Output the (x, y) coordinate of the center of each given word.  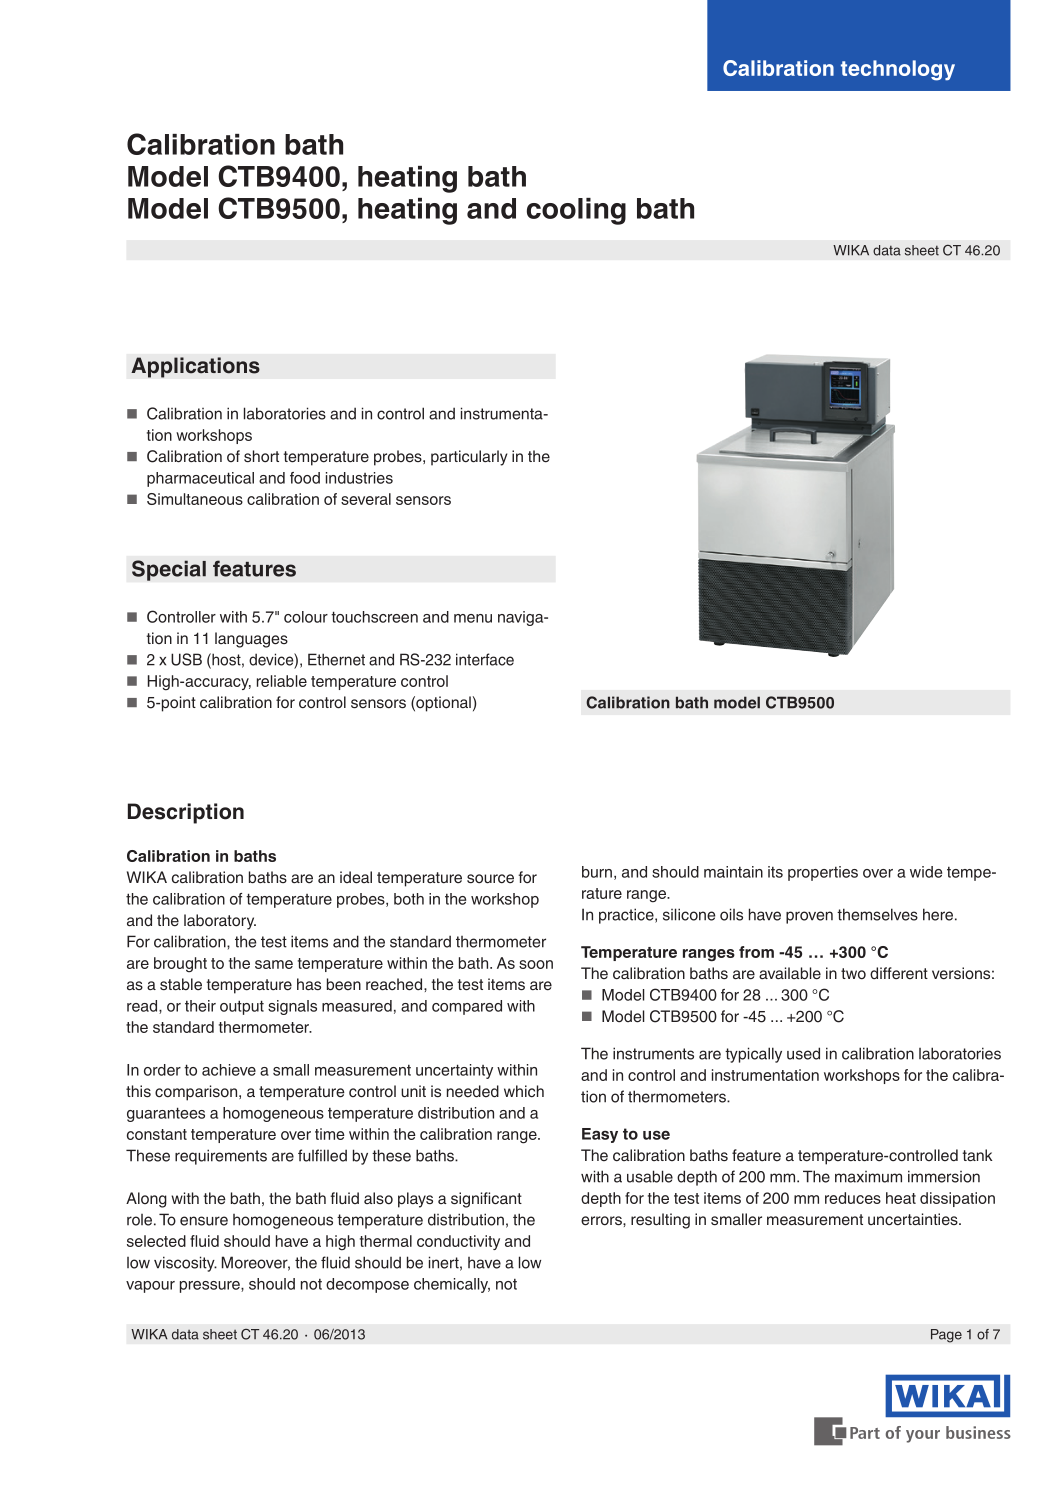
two (853, 974)
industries (359, 478)
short (261, 456)
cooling (576, 211)
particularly (469, 458)
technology (898, 70)
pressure (211, 1287)
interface (485, 659)
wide (926, 872)
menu (473, 618)
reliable (282, 681)
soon (536, 964)
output (242, 1007)
